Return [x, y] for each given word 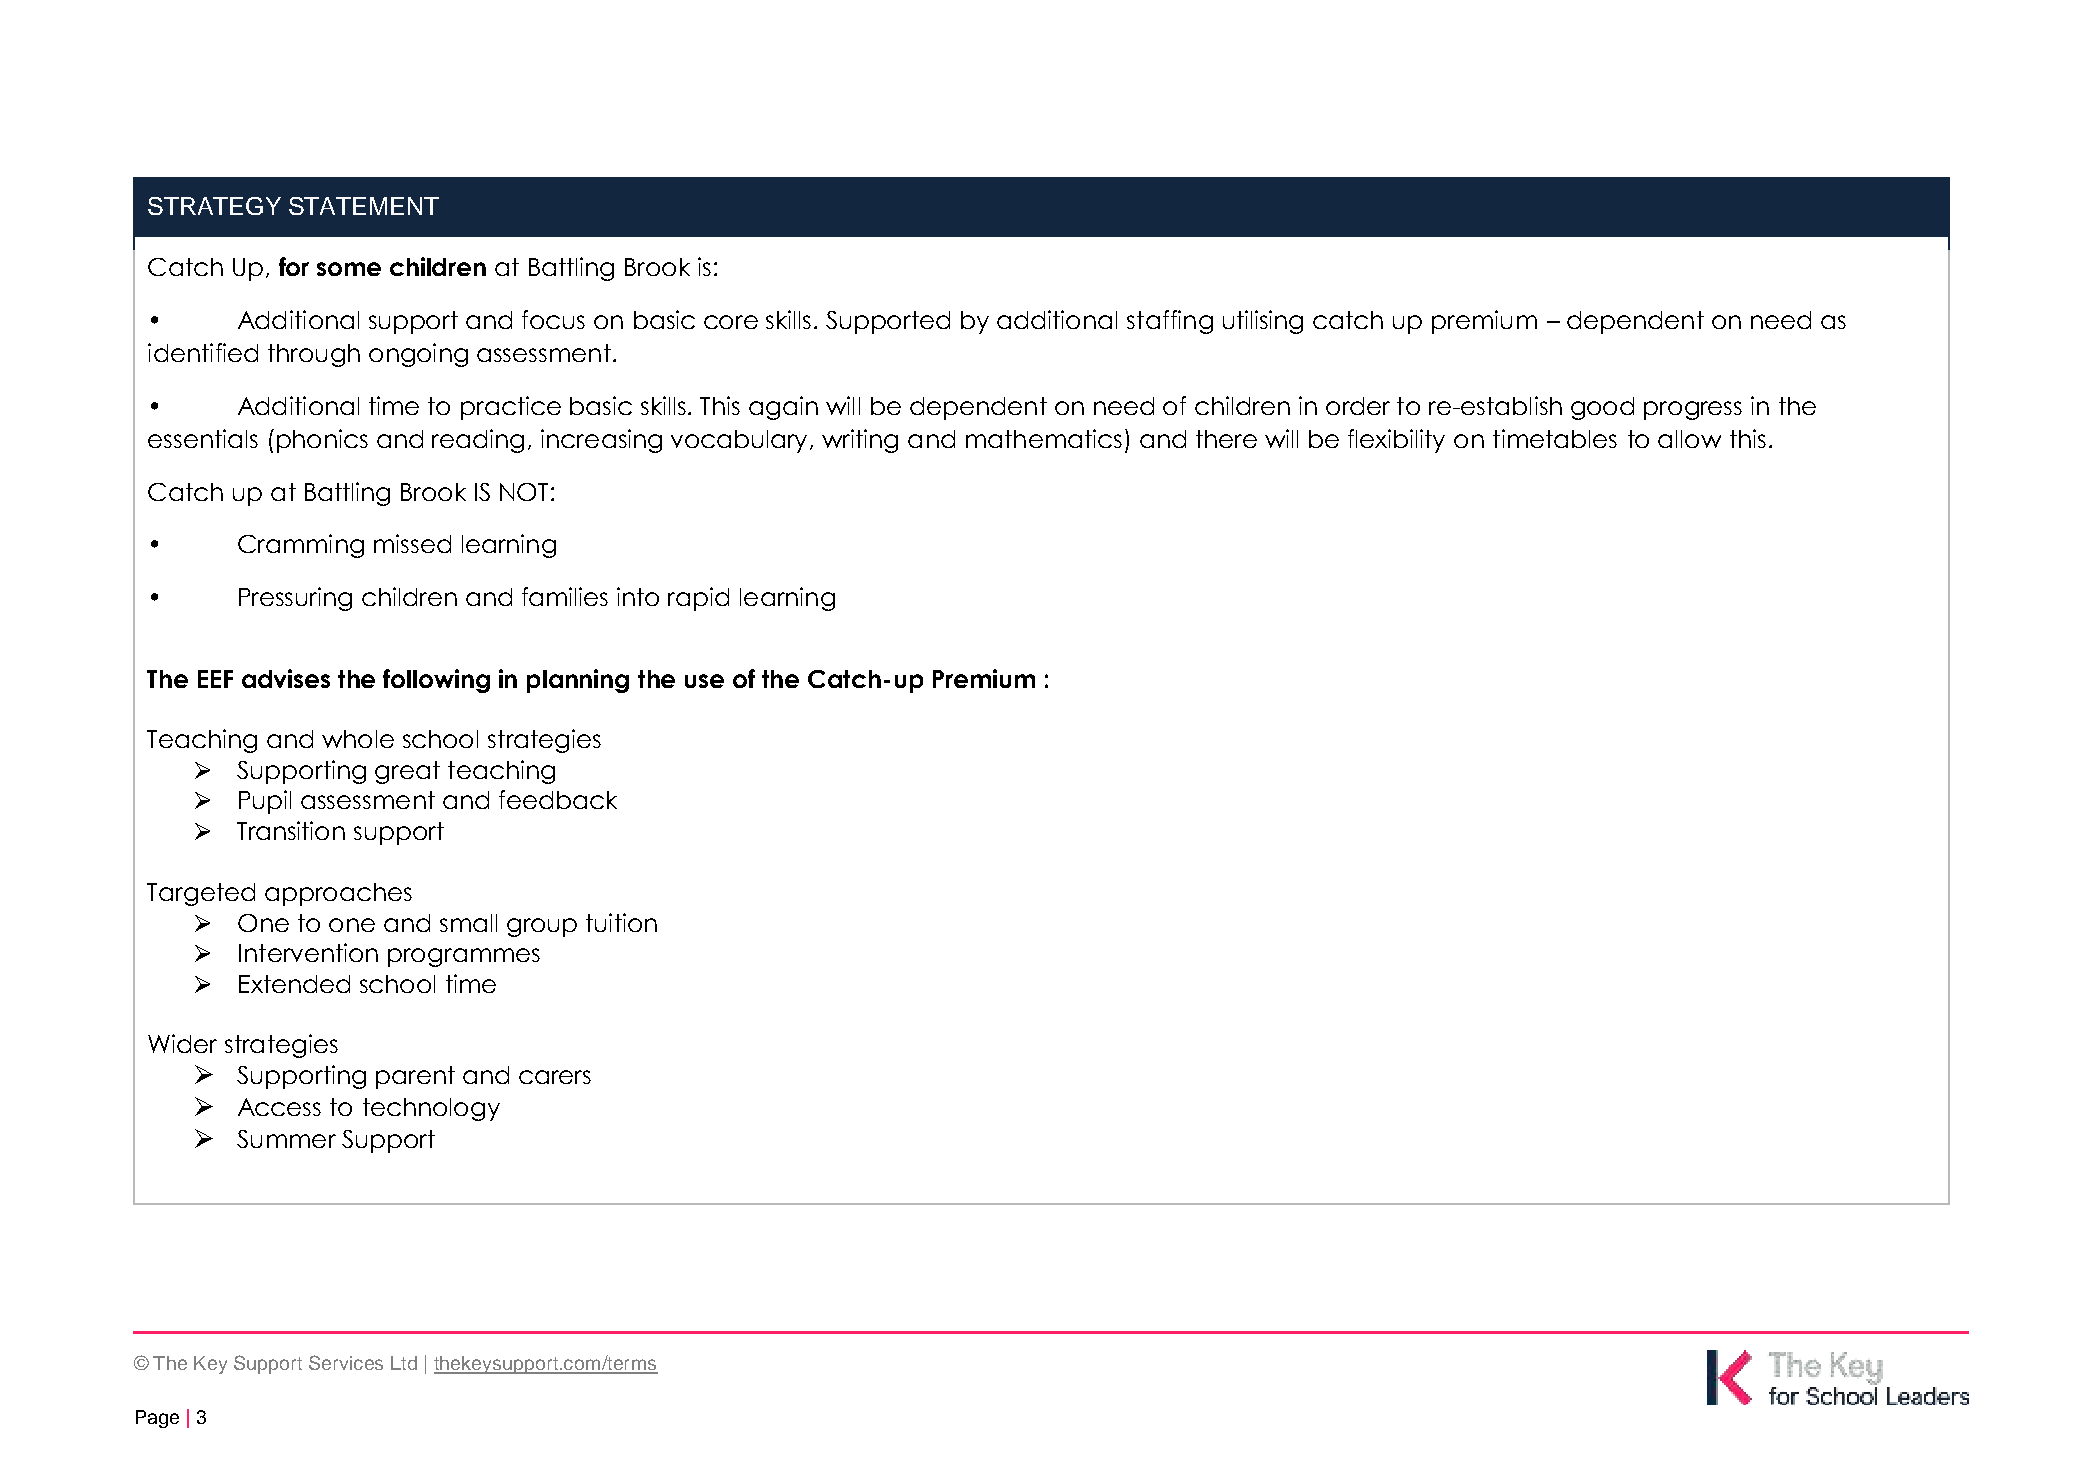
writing [860, 441]
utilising [1263, 322]
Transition [291, 830]
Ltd [404, 1363]
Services [346, 1362]
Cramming [301, 546]
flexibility [1396, 441]
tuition [621, 922]
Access [279, 1107]
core [731, 322]
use [704, 681]
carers [555, 1077]
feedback [558, 799]
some [349, 269]
